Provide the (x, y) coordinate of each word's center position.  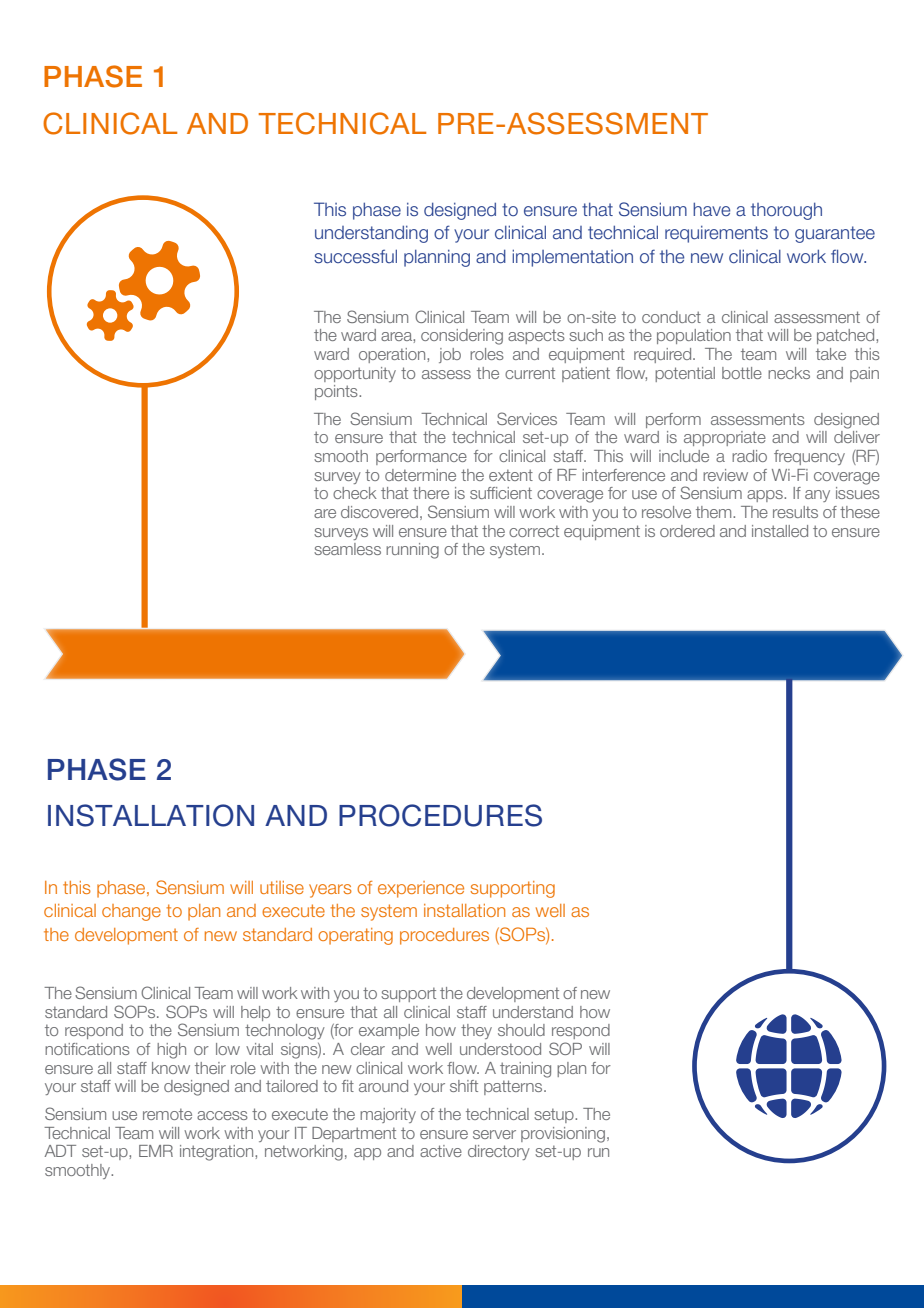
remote (167, 1114)
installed (780, 531)
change (131, 912)
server (494, 1134)
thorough (786, 211)
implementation (572, 258)
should (521, 1030)
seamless (347, 549)
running (412, 551)
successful (355, 256)
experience (421, 889)
